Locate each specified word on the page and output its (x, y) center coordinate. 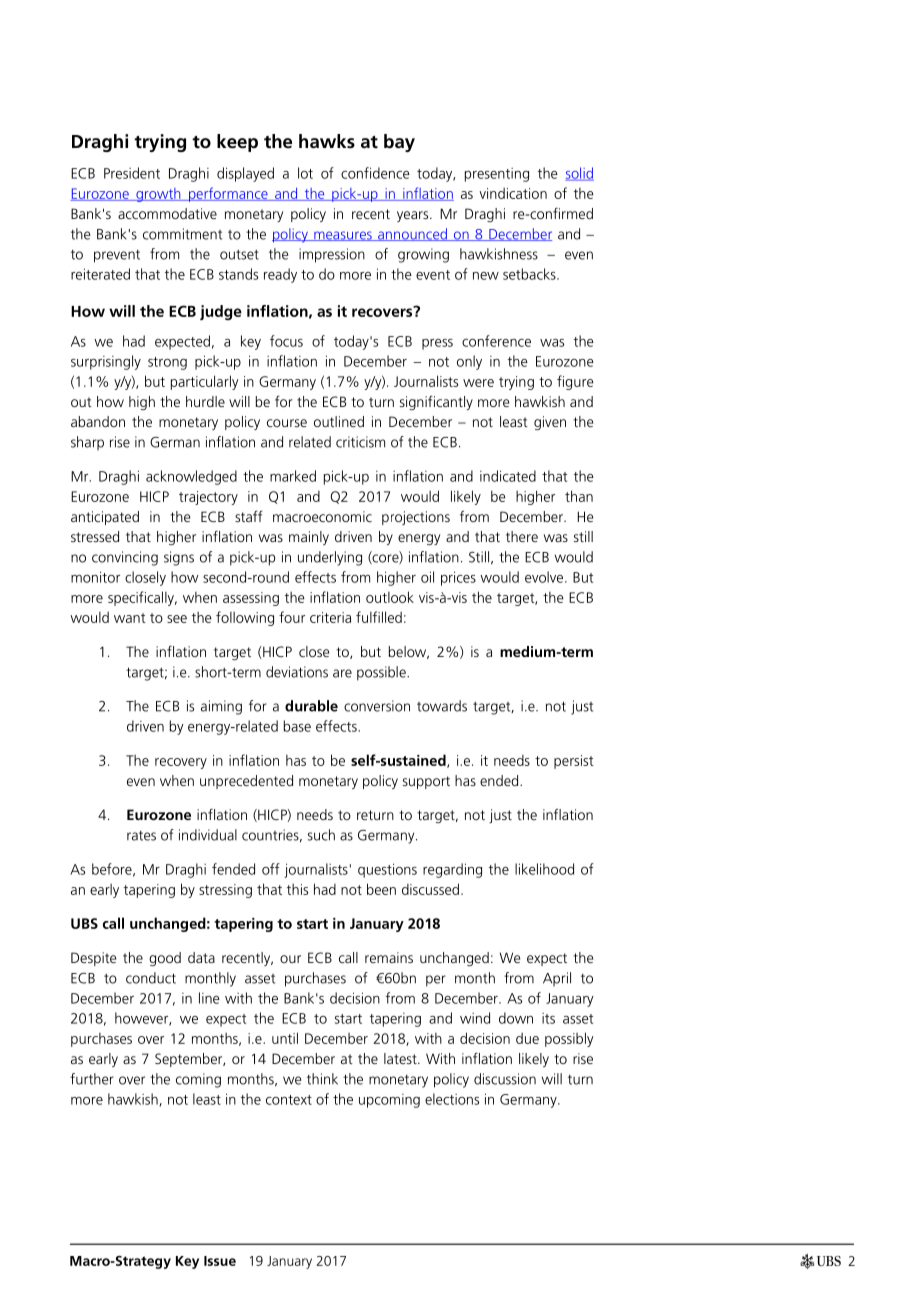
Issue (220, 1261)
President (132, 173)
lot (305, 173)
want (130, 618)
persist (574, 762)
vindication (513, 193)
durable (311, 706)
